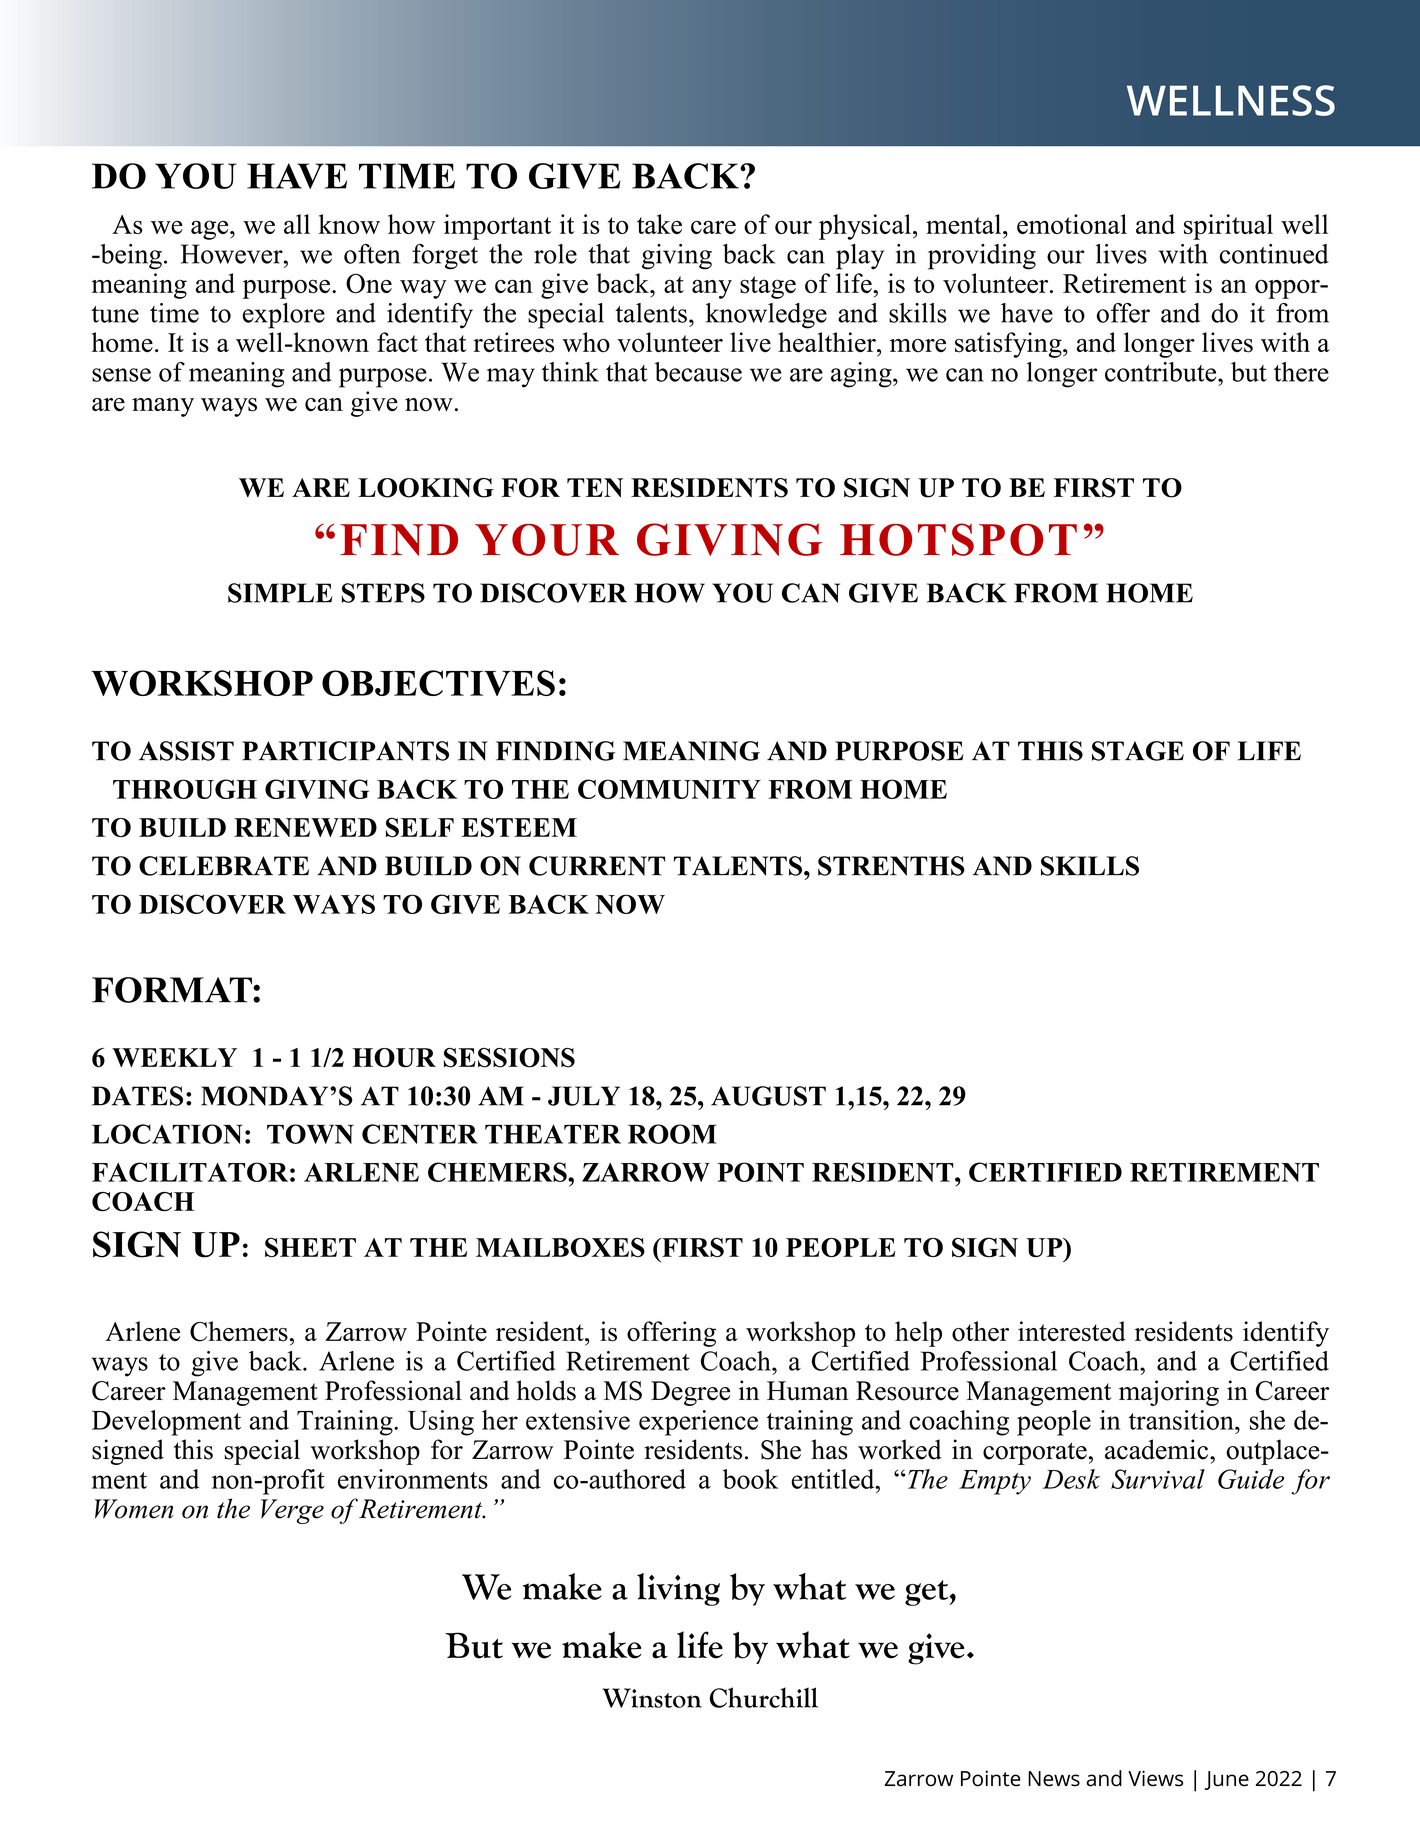  What do you see at coordinates (233, 254) in the document?
I see `However` at bounding box center [233, 254].
